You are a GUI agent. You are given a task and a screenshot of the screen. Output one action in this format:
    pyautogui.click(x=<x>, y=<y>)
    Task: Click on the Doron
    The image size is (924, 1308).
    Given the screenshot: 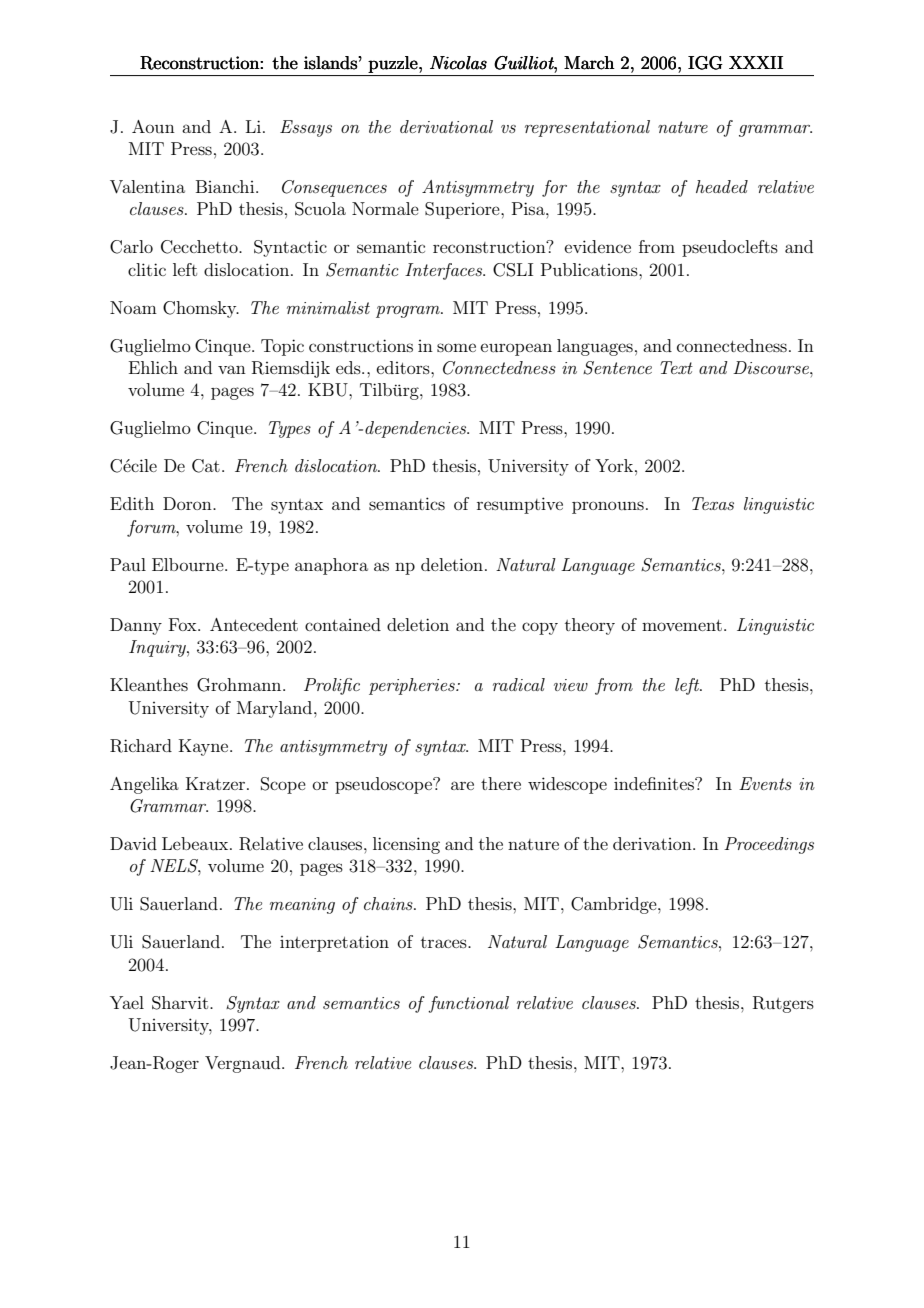 What is the action you would take?
    pyautogui.click(x=188, y=503)
